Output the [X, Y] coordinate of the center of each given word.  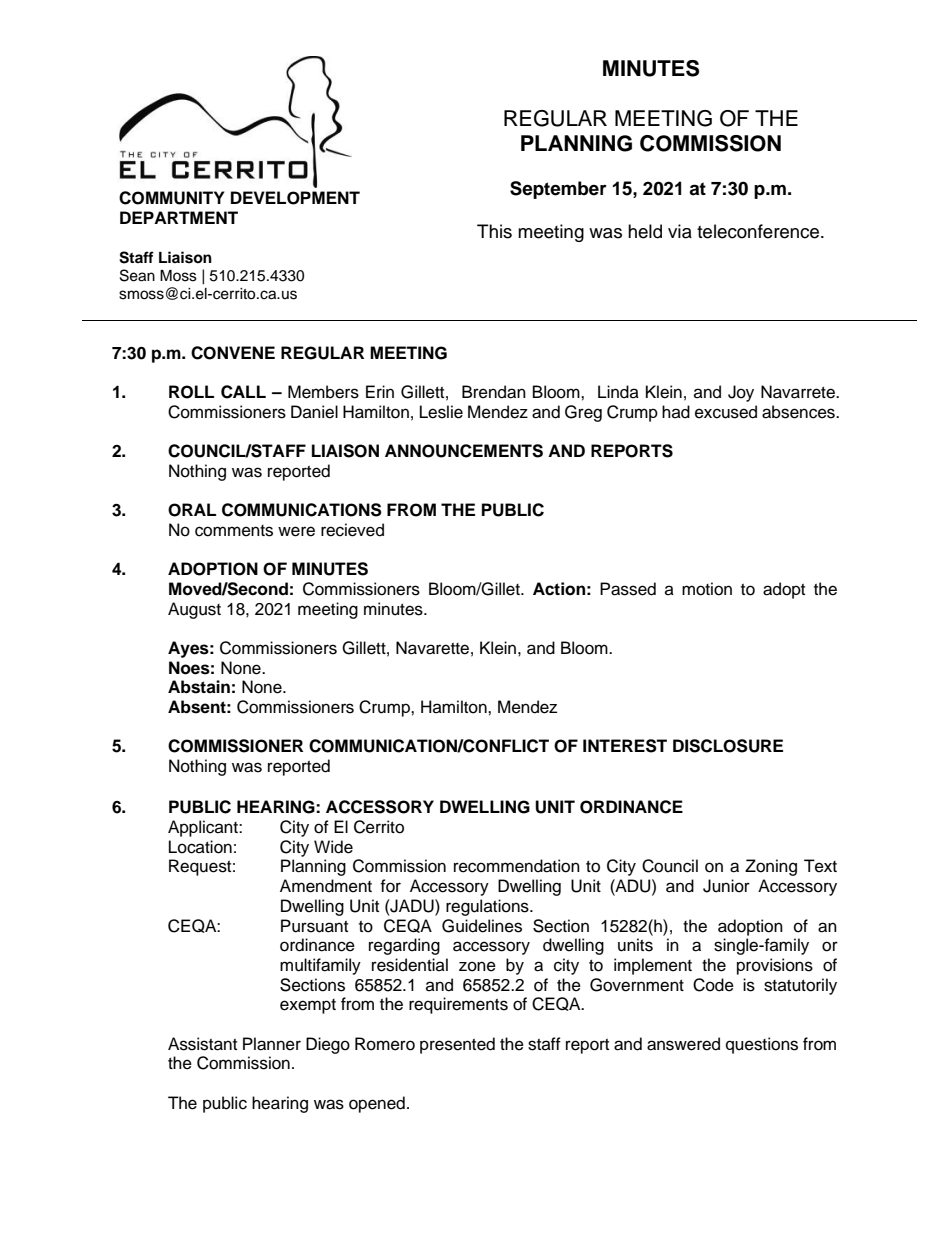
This [494, 231]
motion [707, 589]
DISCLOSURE [728, 746]
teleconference [759, 231]
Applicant [204, 828]
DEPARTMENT [179, 217]
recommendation [517, 866]
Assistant [202, 1044]
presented [457, 1045]
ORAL [192, 510]
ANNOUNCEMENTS [464, 451]
